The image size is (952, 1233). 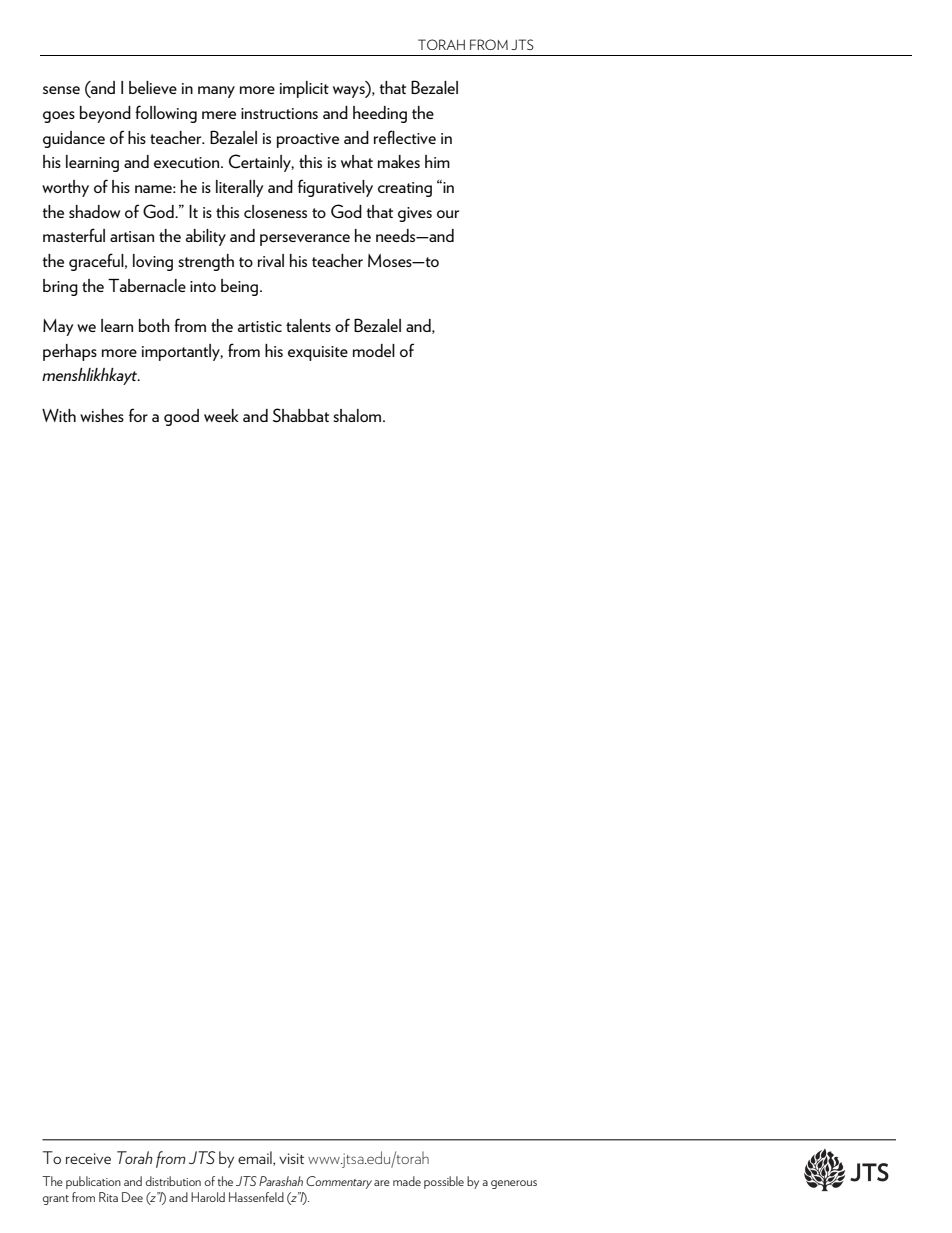 What do you see at coordinates (221, 415) in the page?
I see `week` at bounding box center [221, 415].
